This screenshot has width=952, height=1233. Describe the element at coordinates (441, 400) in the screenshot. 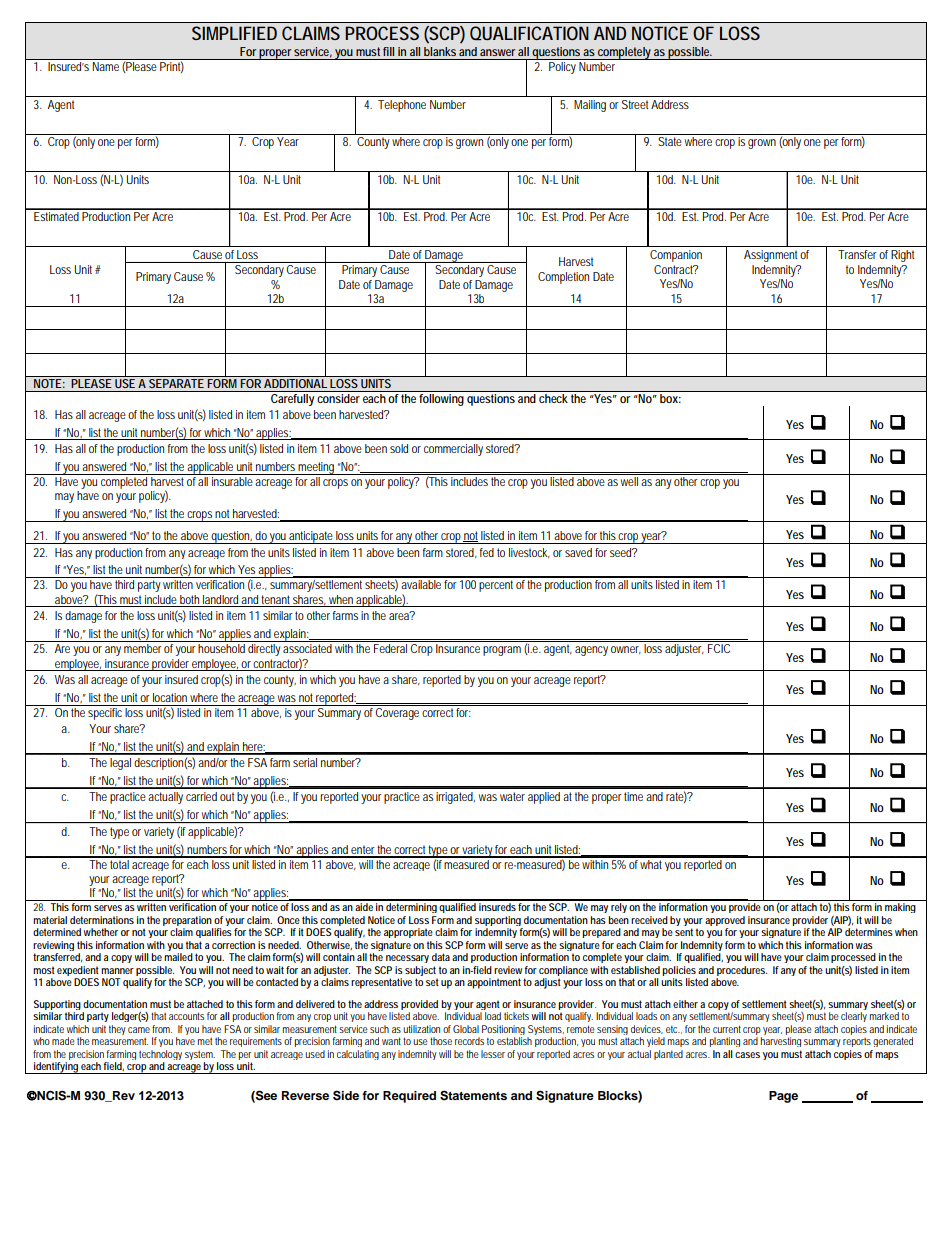

I see `following` at that location.
